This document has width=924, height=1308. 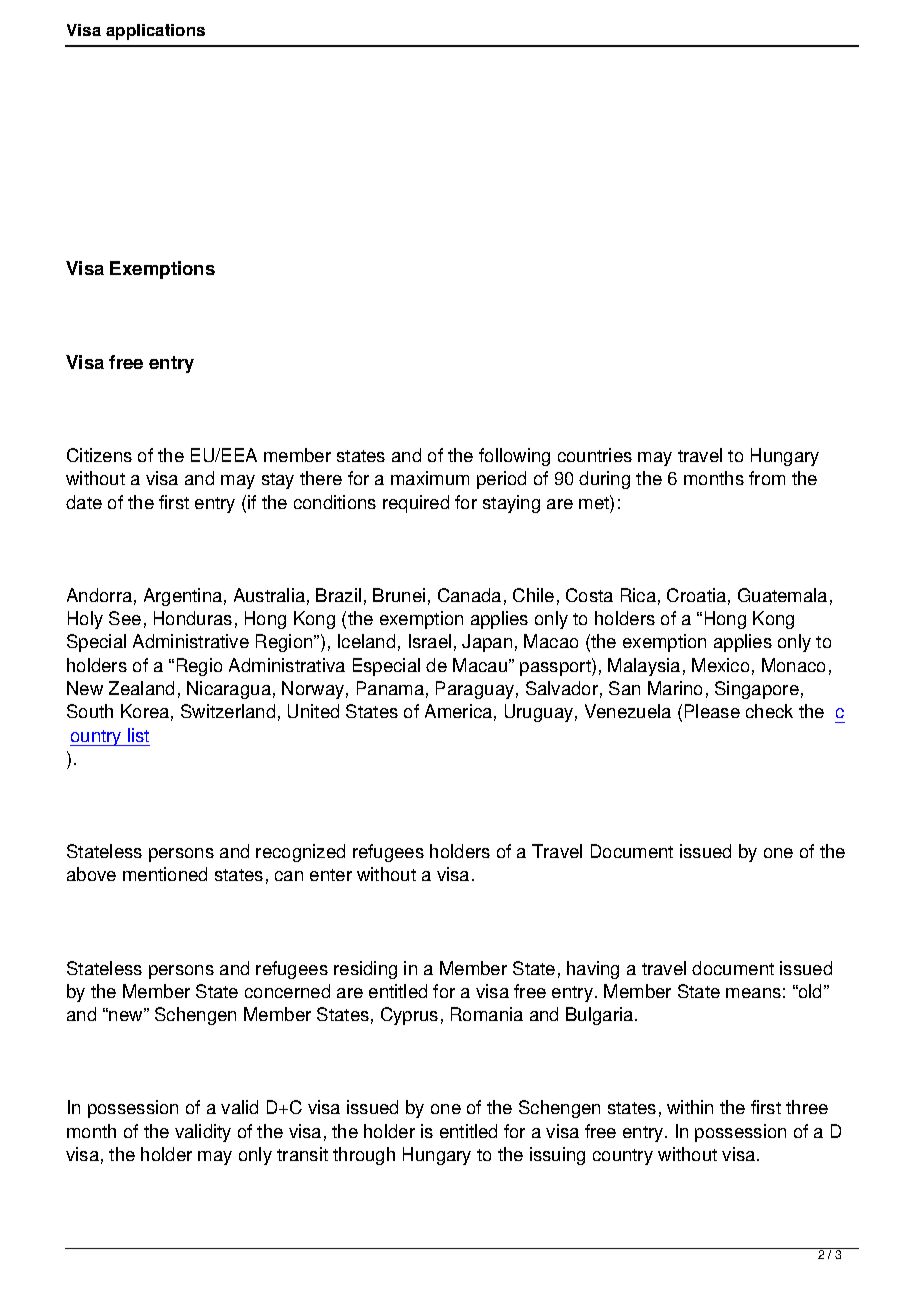 What do you see at coordinates (99, 455) in the document?
I see `Citizens` at bounding box center [99, 455].
